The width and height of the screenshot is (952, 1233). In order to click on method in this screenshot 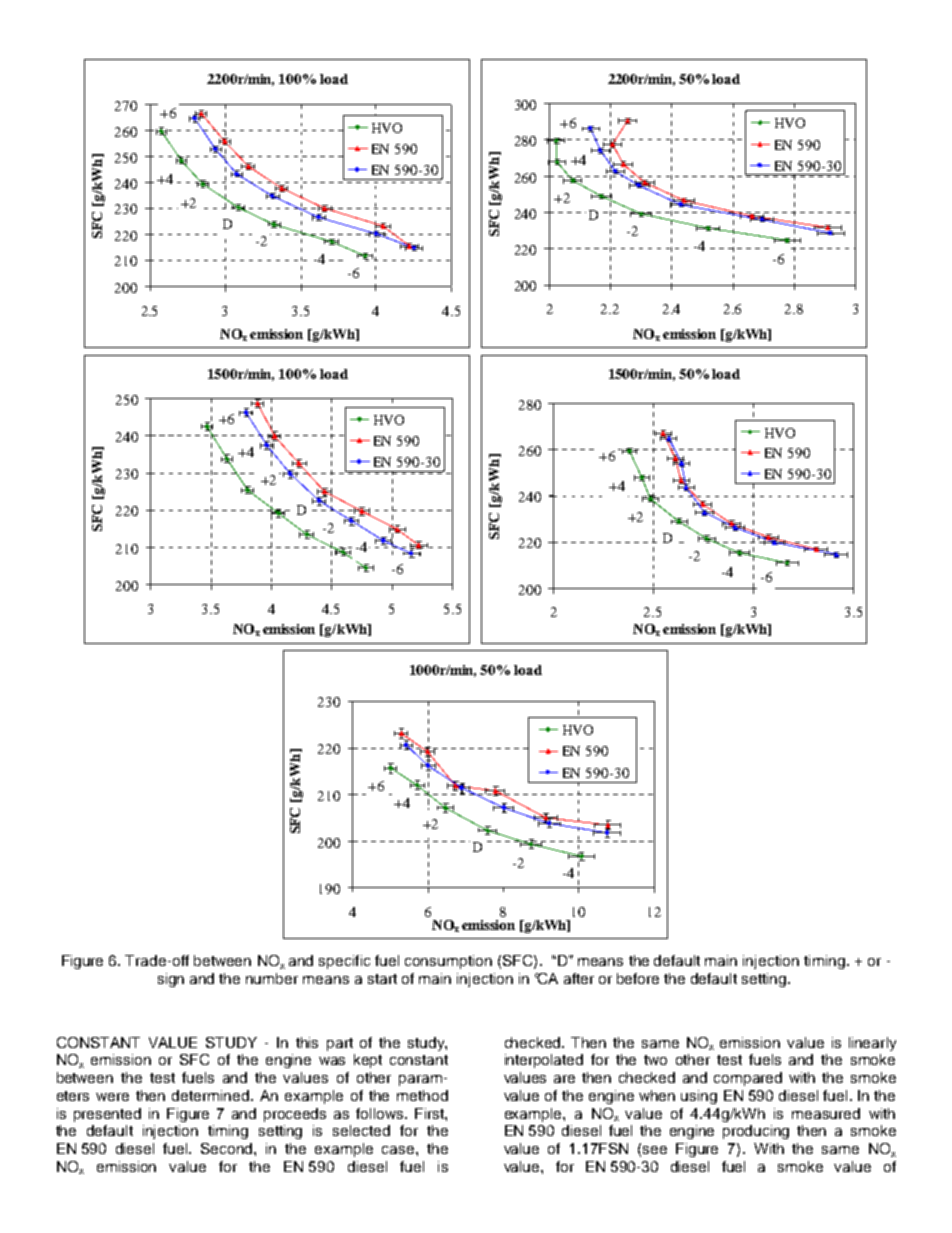, I will do `click(422, 1095)`.
